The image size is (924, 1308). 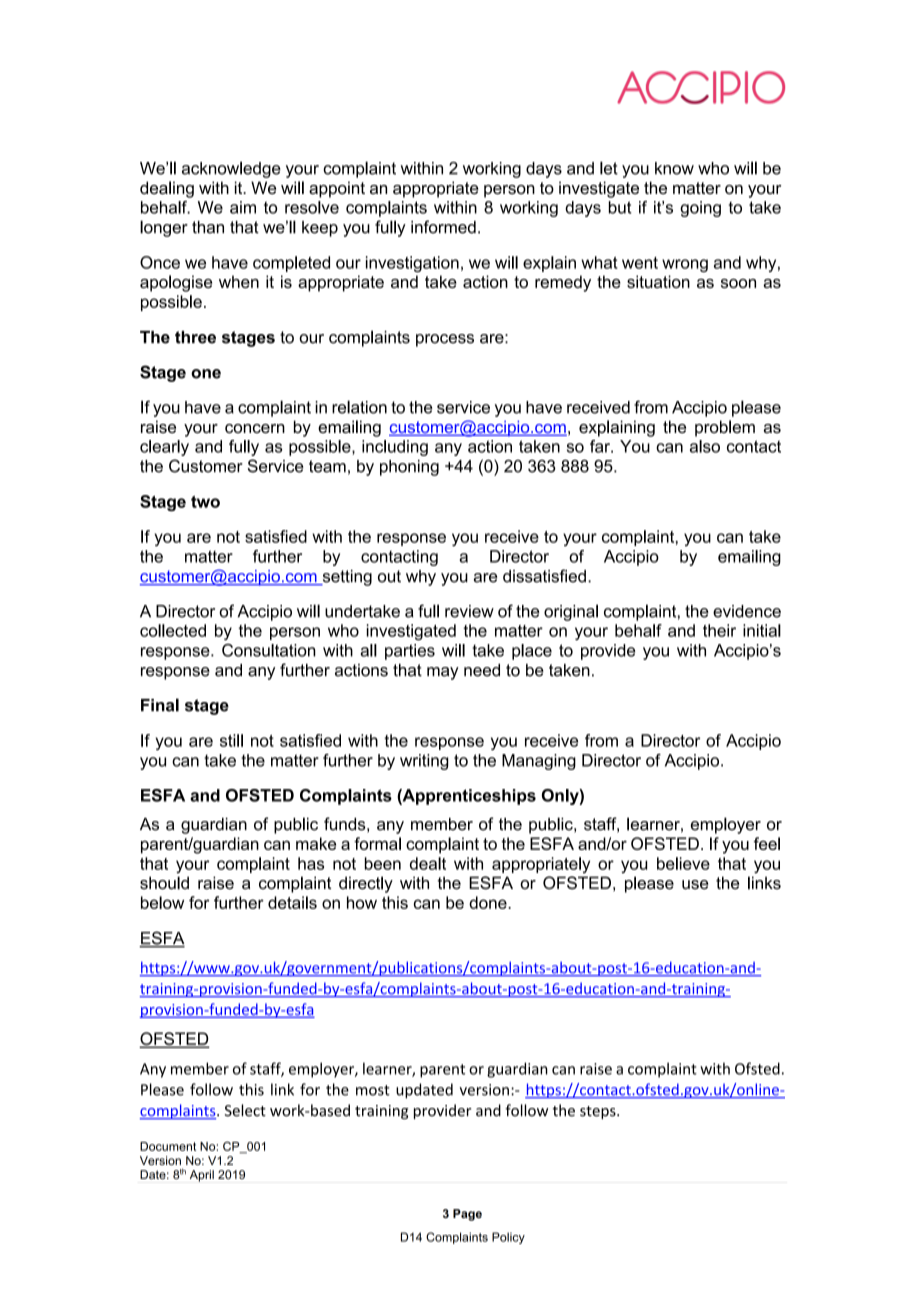 I want to click on April, so click(x=202, y=1176).
